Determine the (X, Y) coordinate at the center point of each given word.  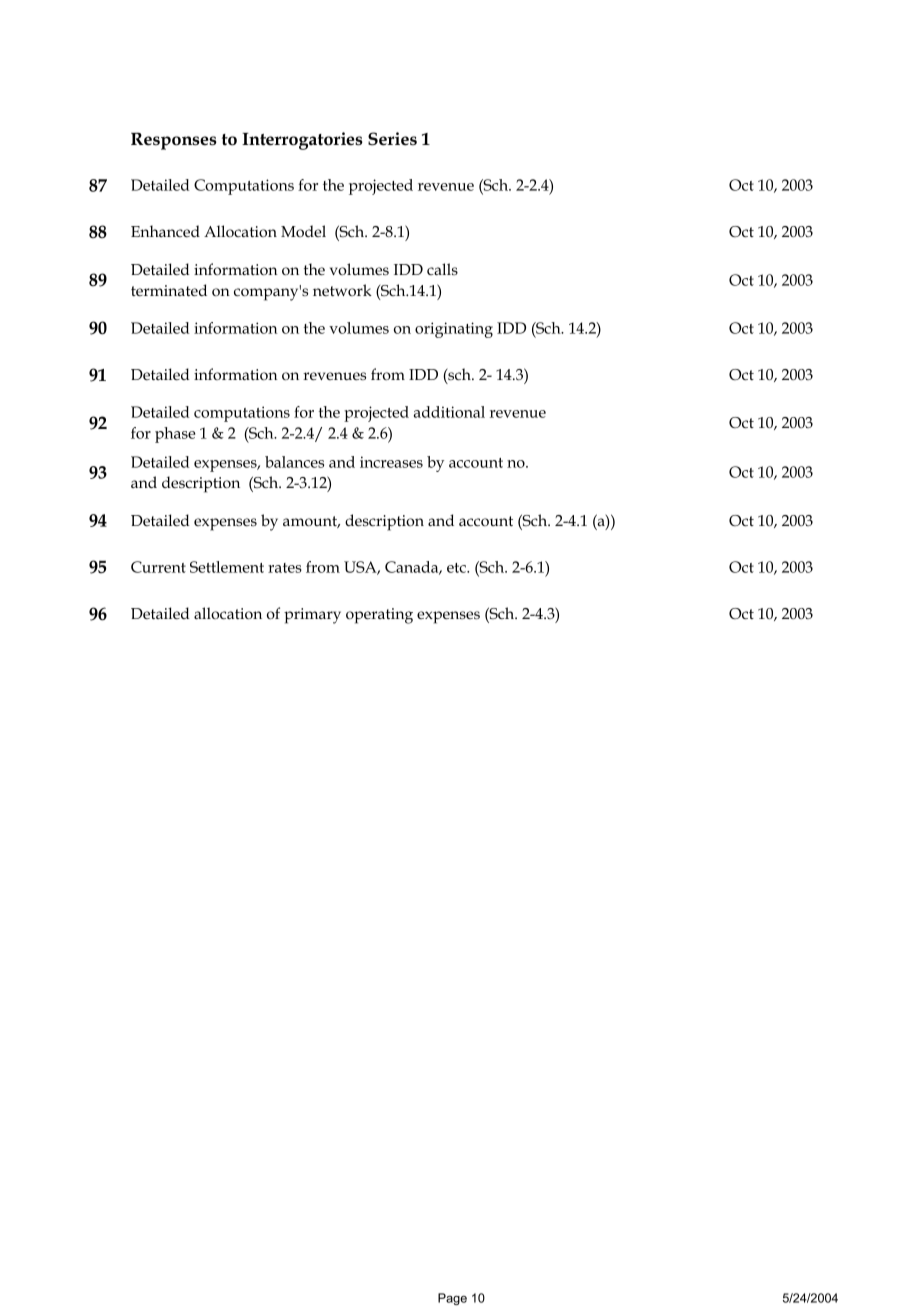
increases (391, 462)
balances (294, 462)
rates (285, 568)
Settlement (227, 567)
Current (158, 567)
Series (392, 139)
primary (312, 616)
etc (457, 568)
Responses (174, 141)
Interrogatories (302, 141)
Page (452, 1299)
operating (379, 616)
